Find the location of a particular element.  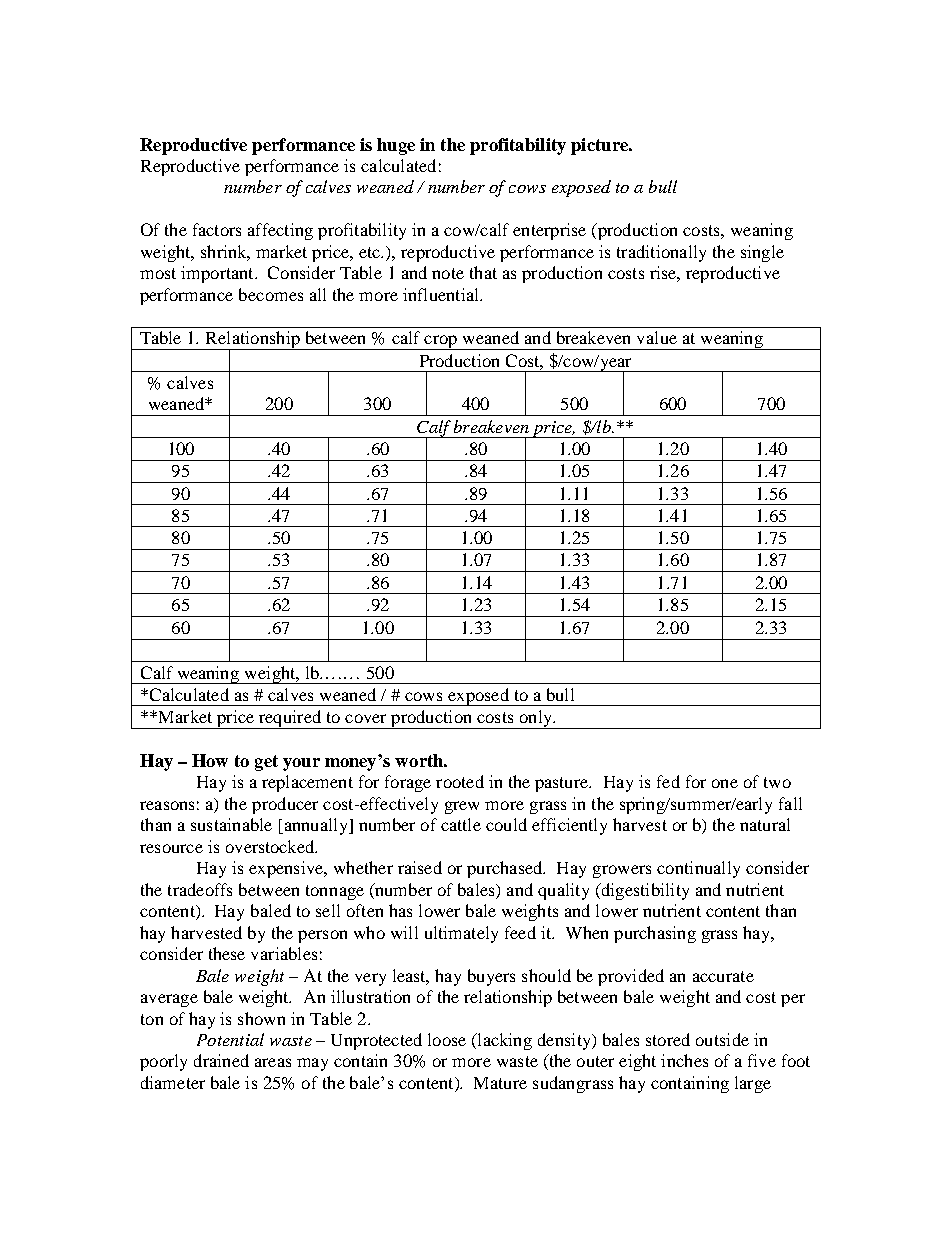

rooted is located at coordinates (460, 781).
